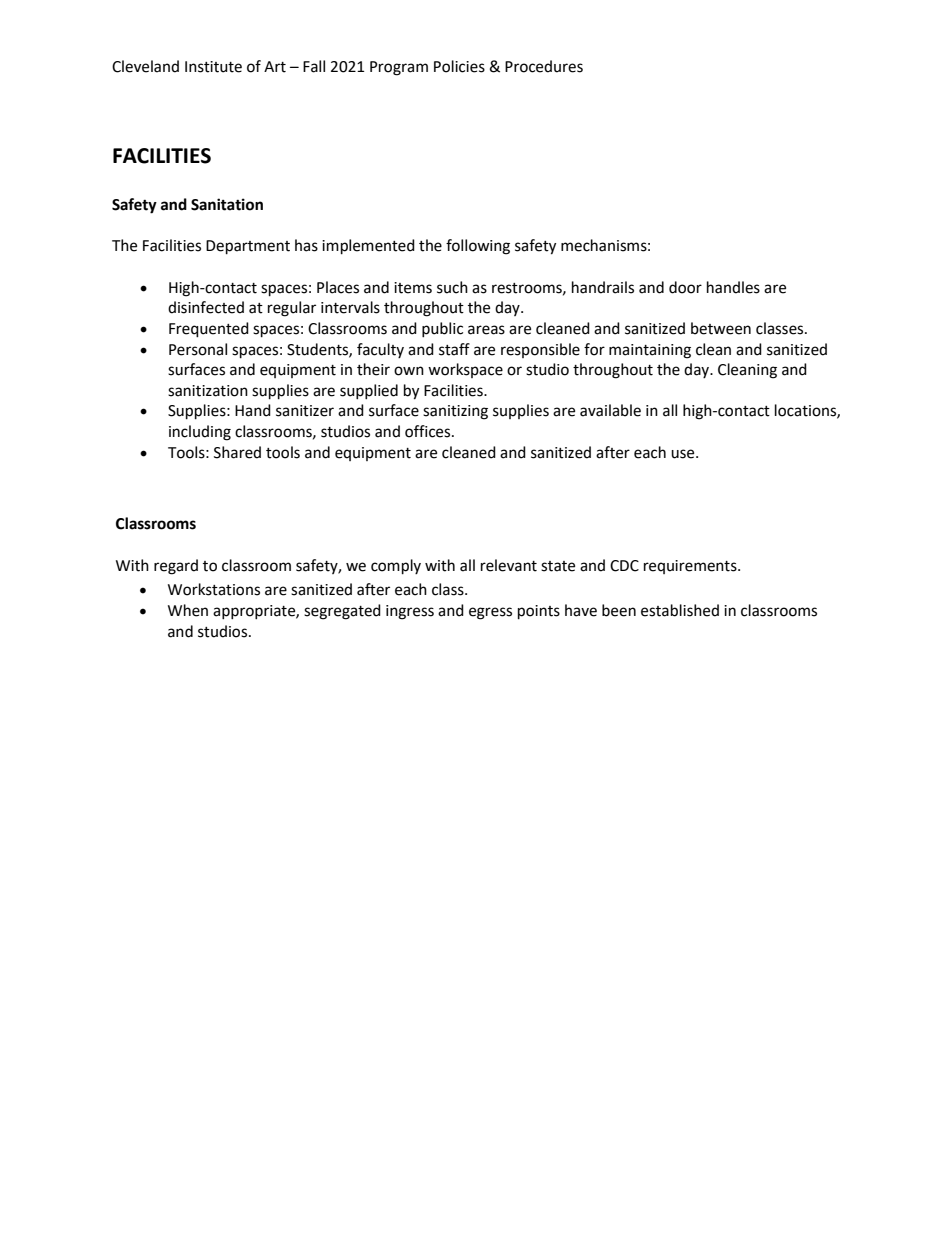  Describe the element at coordinates (721, 328) in the page. I see `between` at that location.
